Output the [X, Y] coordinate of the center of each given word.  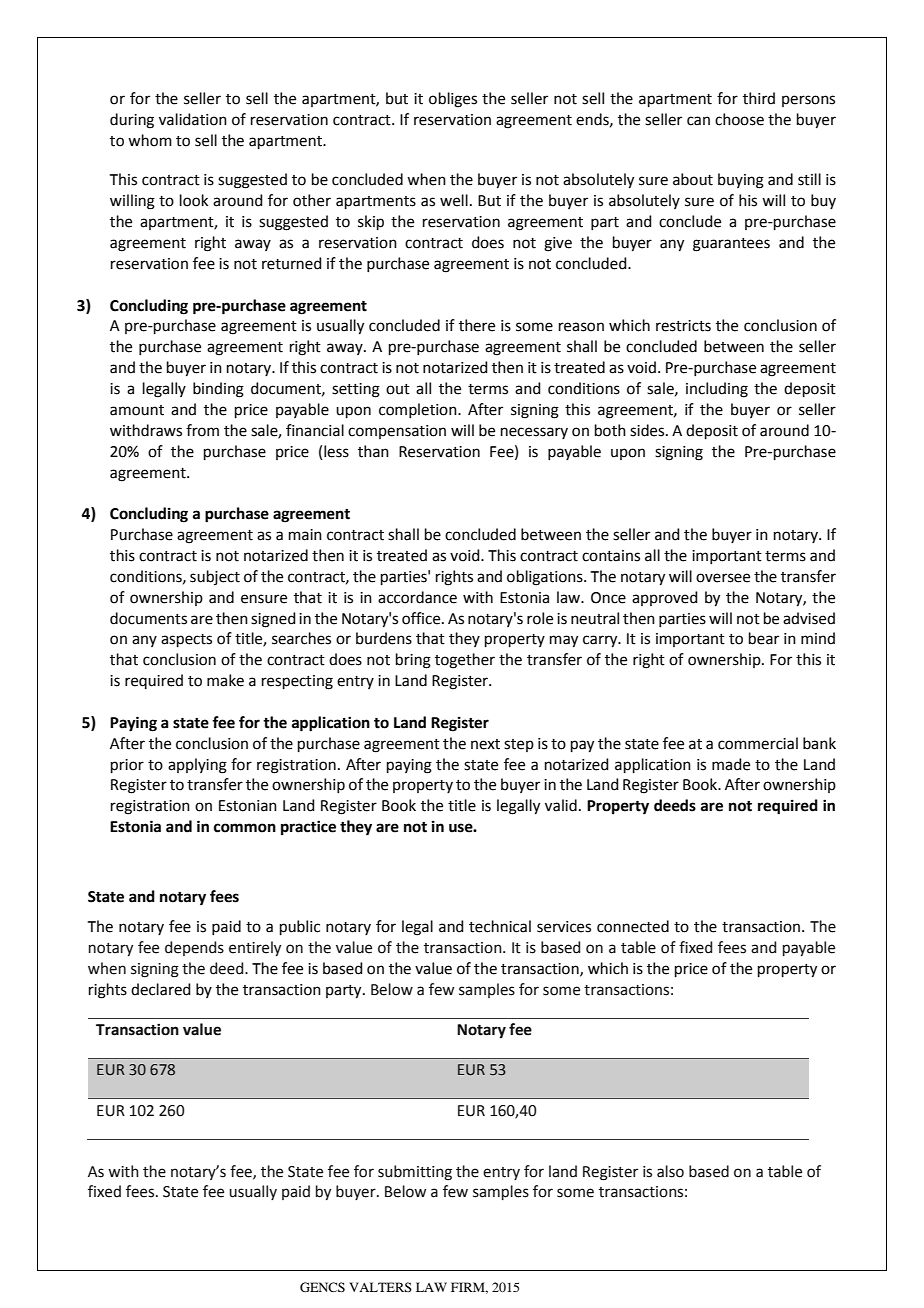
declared [161, 989]
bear [764, 638]
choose [739, 119]
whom [150, 140]
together [465, 661]
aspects [186, 640]
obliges [453, 100]
